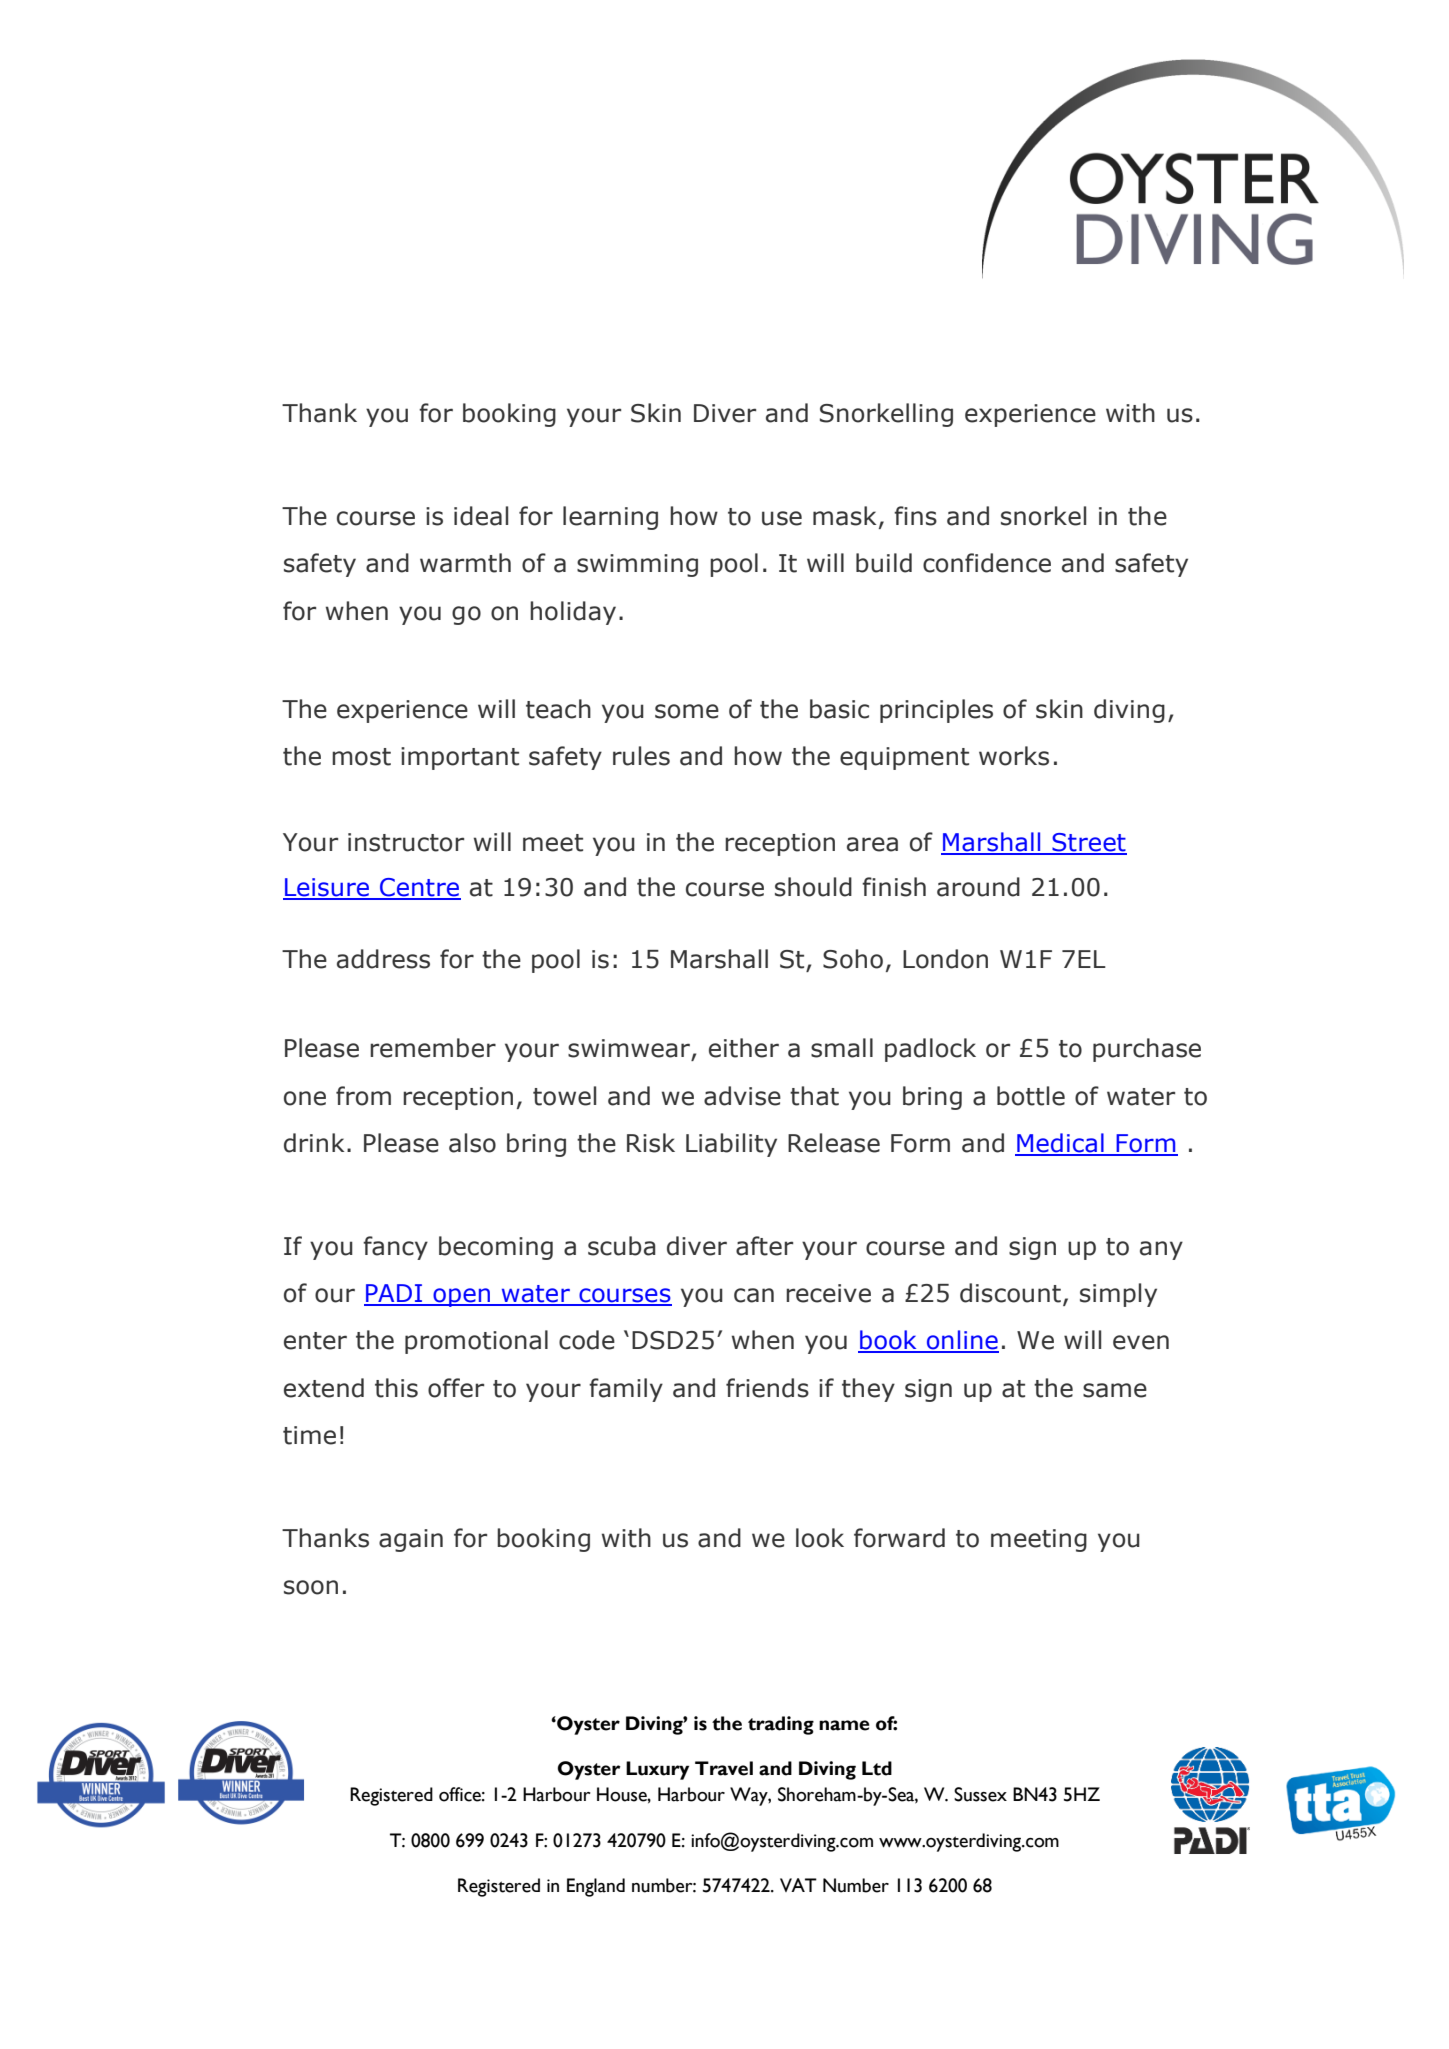 This page has width=1449, height=2049. What do you see at coordinates (411, 1540) in the page?
I see `again` at bounding box center [411, 1540].
